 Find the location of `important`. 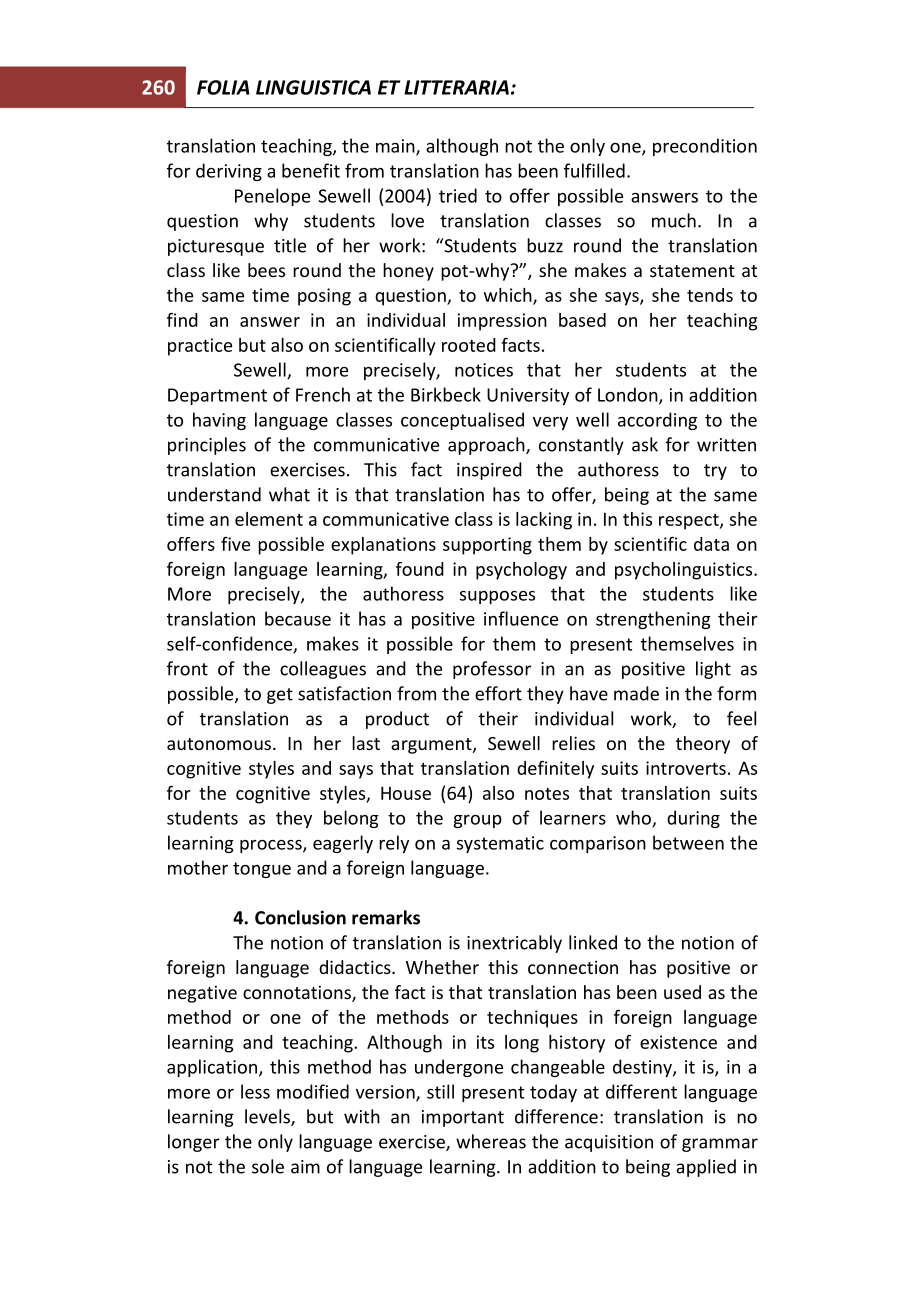

important is located at coordinates (463, 1118).
